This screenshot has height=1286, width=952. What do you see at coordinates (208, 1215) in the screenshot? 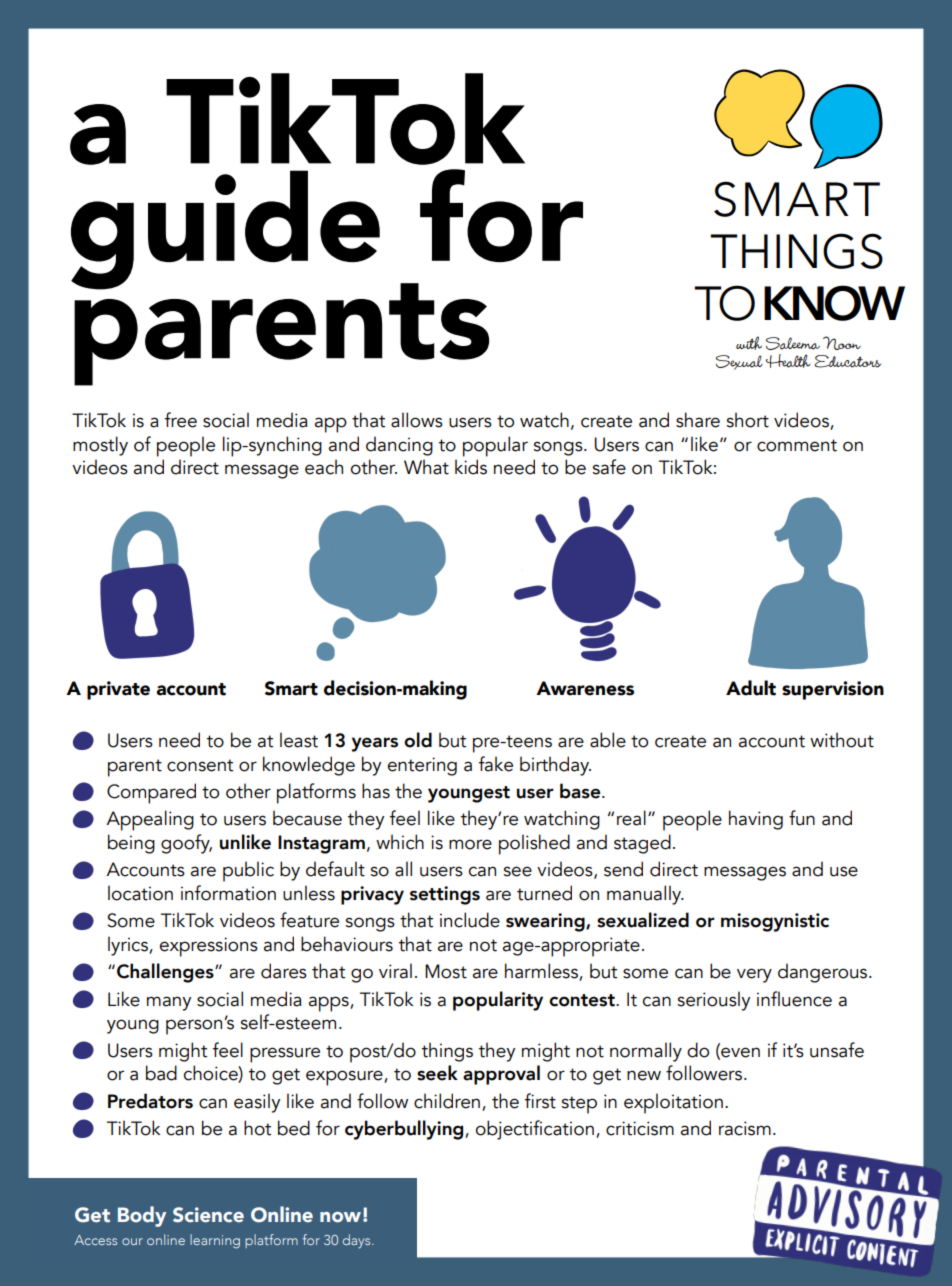
I see `Science` at bounding box center [208, 1215].
